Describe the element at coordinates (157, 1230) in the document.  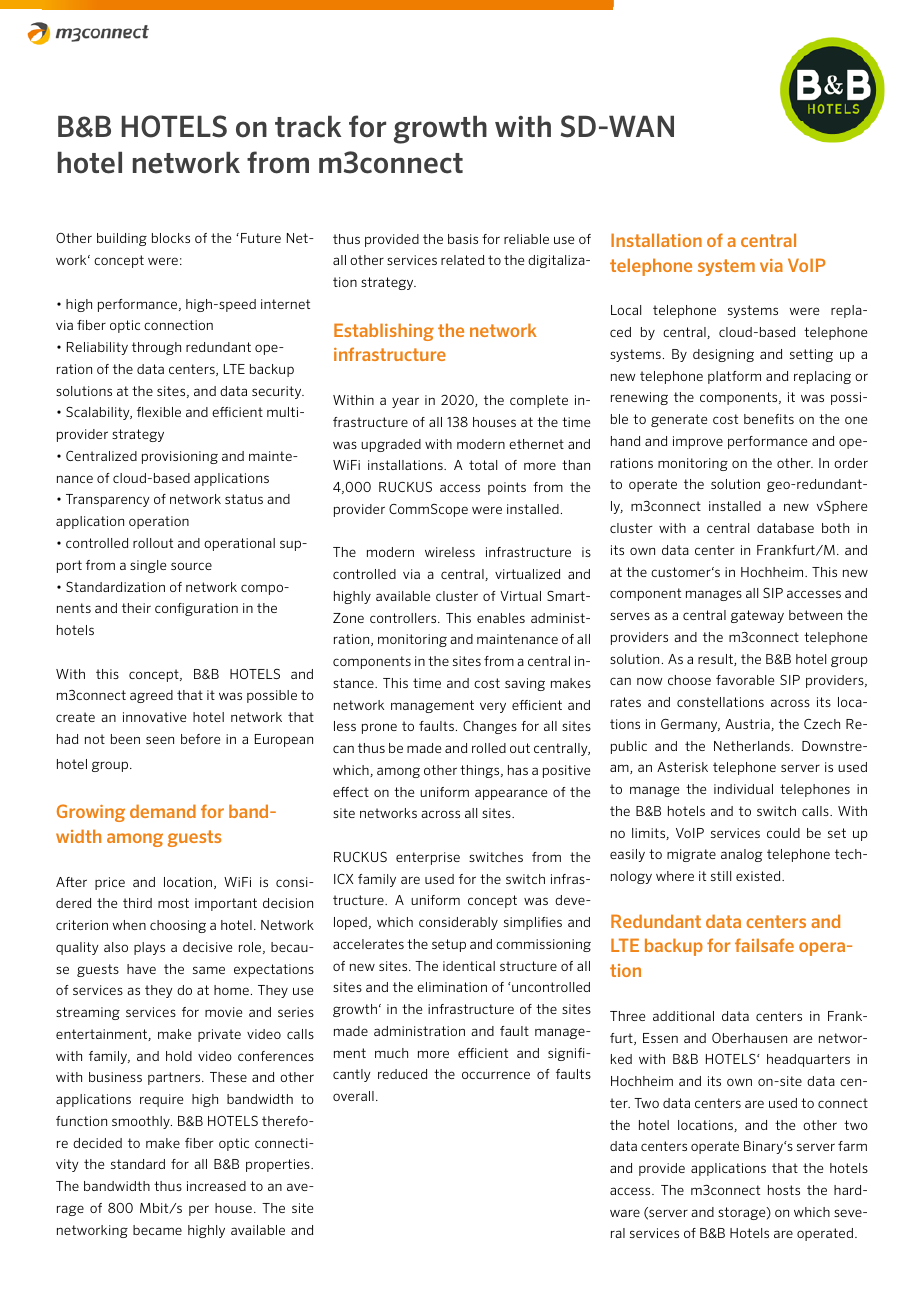
I see `became` at that location.
